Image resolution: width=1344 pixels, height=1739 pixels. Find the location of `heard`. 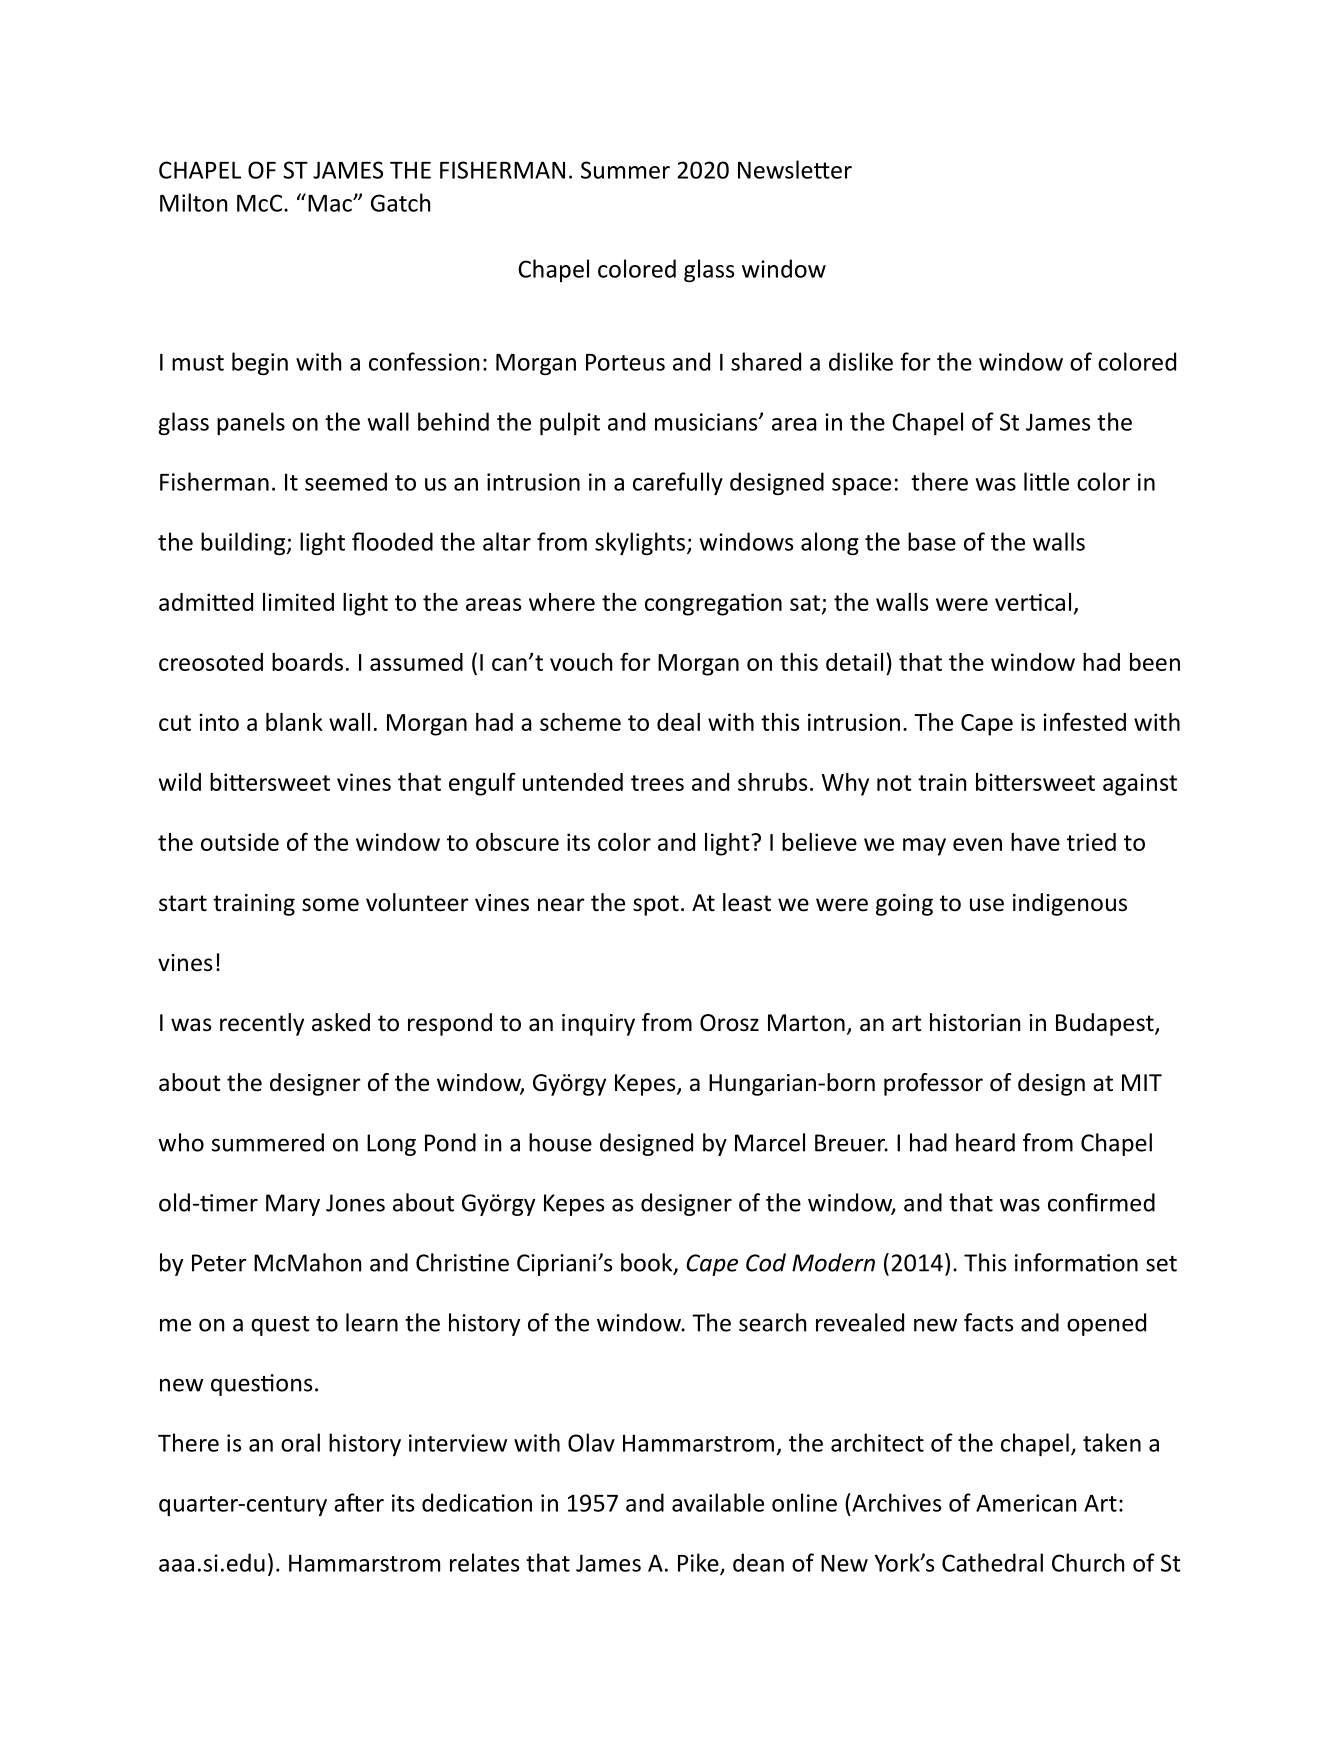

heard is located at coordinates (985, 1142).
